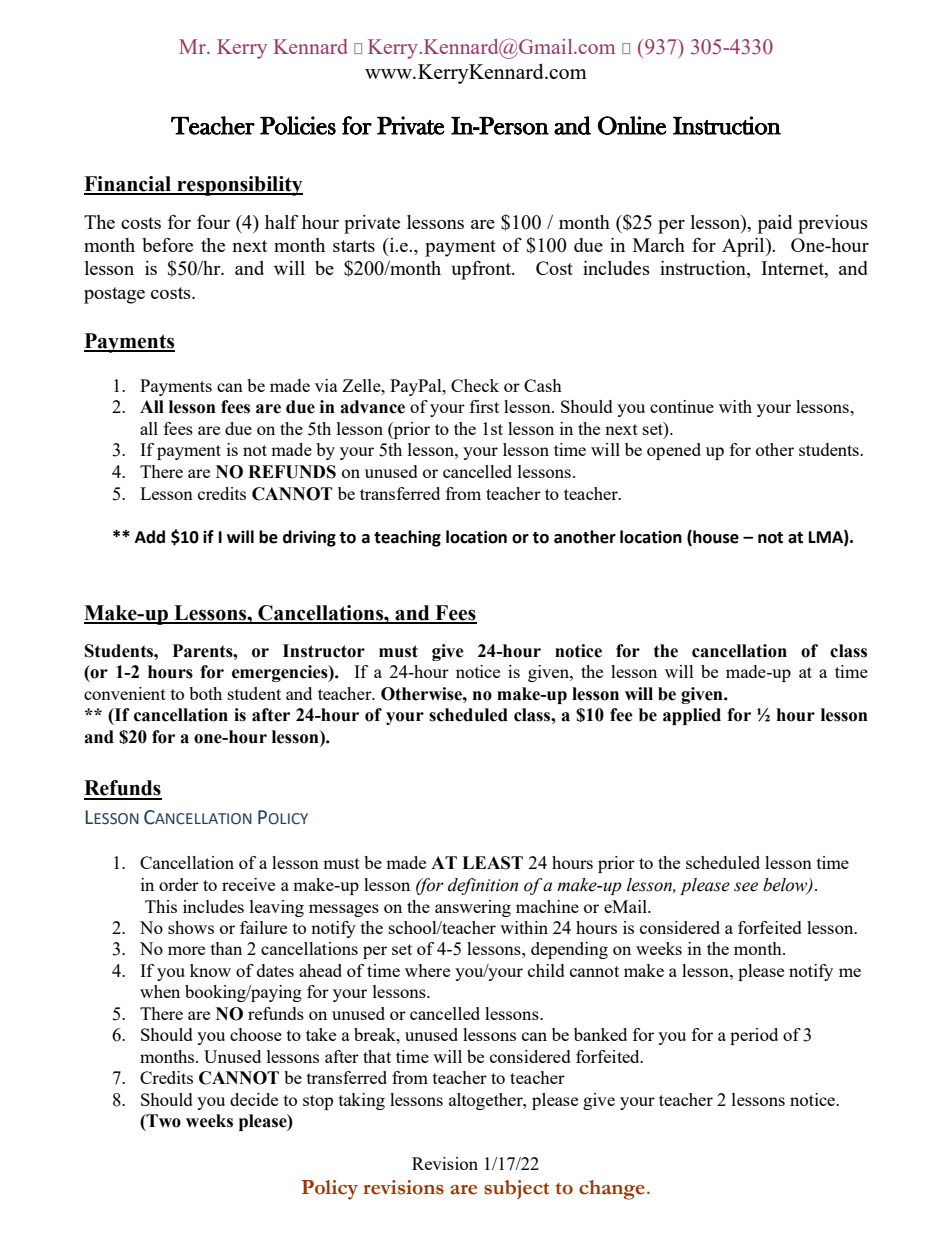 The height and width of the screenshot is (1233, 952). Describe the element at coordinates (326, 385) in the screenshot. I see `via` at that location.
